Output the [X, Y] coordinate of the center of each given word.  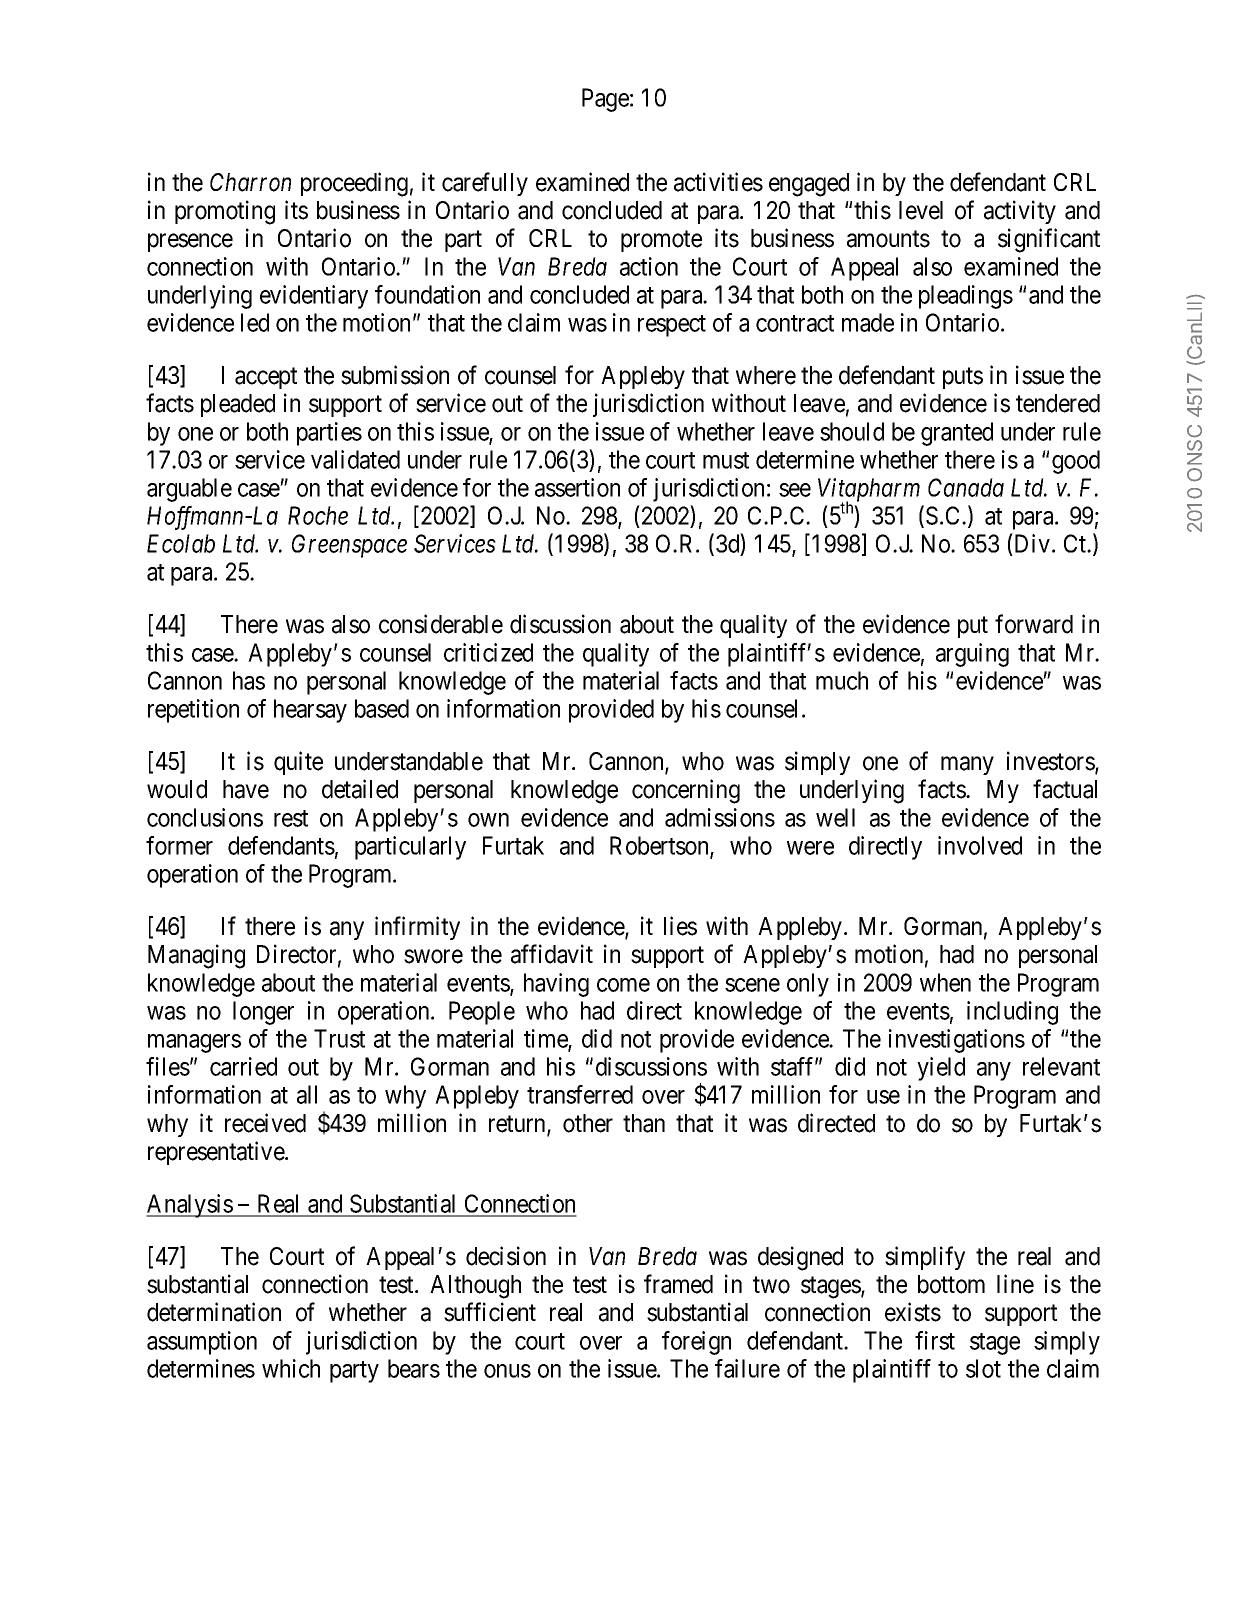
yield [941, 1069]
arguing [972, 655]
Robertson [660, 846]
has [249, 680]
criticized [488, 652]
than [644, 1123]
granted [957, 434]
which [291, 1368]
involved [980, 845]
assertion [577, 487]
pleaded [238, 405]
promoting [225, 212]
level [921, 210]
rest [291, 818]
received [265, 1123]
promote [661, 241]
